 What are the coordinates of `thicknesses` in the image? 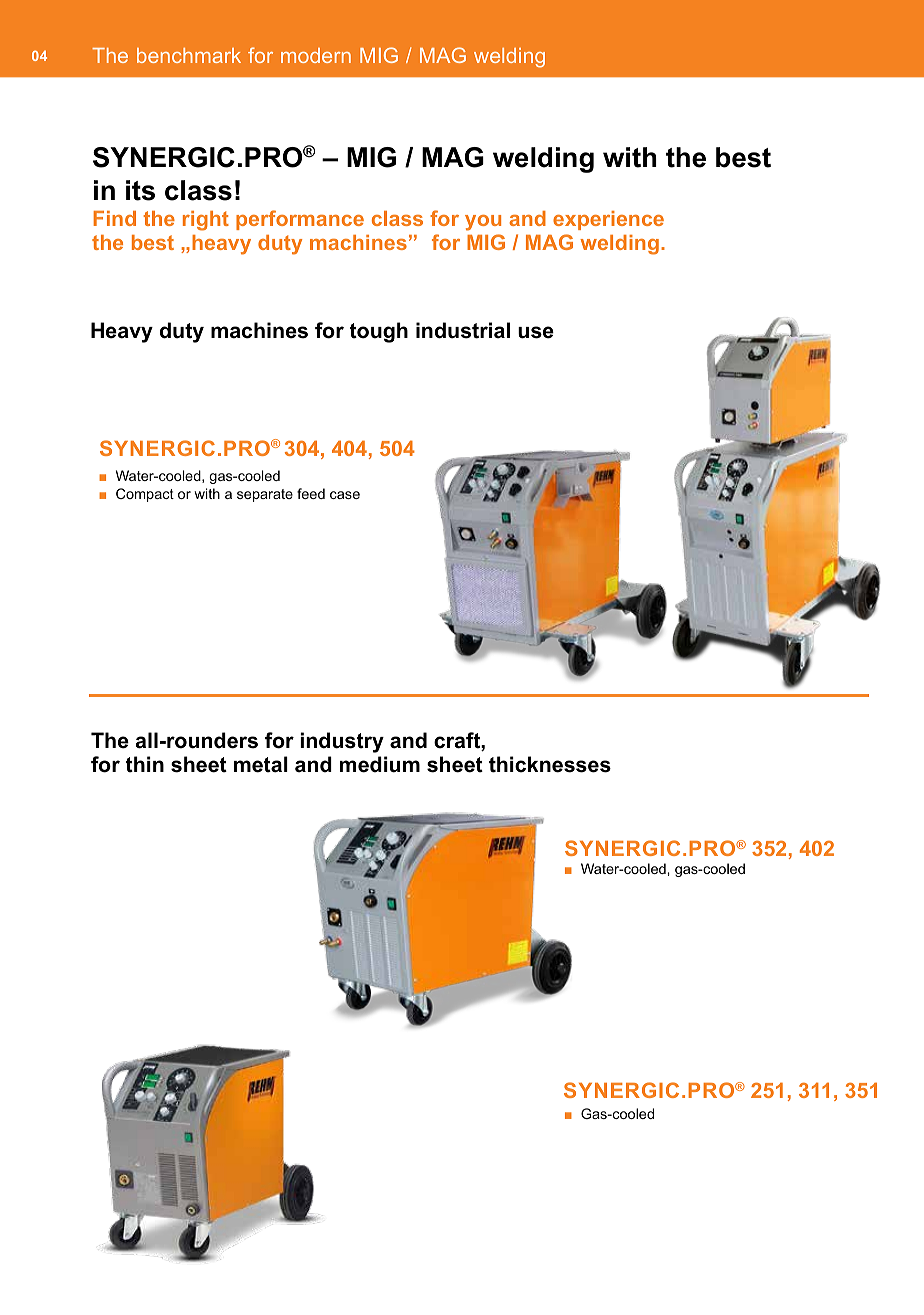 It's located at (550, 764).
